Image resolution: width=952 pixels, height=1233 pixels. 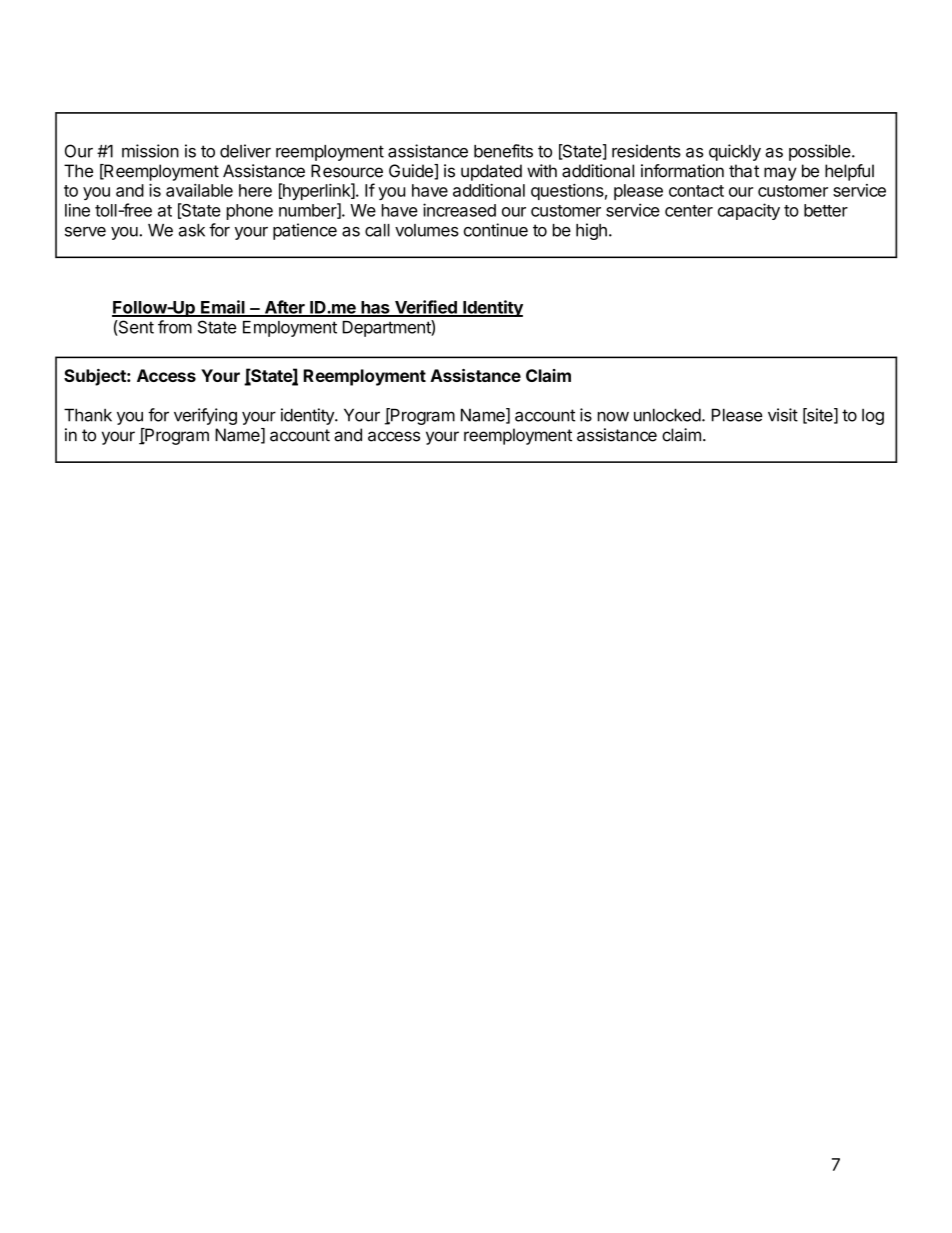 I want to click on Verified, so click(x=426, y=308).
